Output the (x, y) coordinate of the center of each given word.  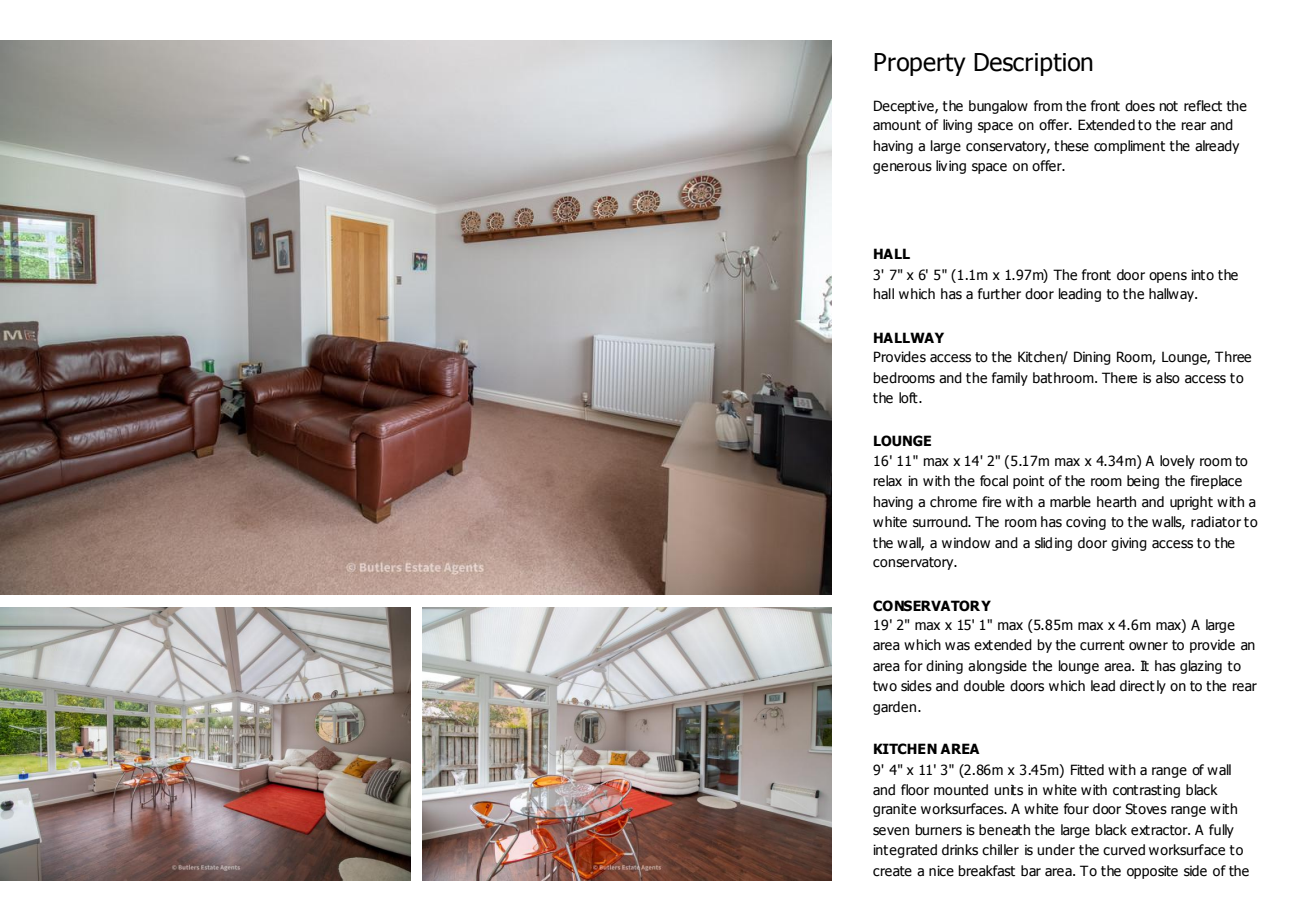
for (913, 666)
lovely (1177, 462)
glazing (1201, 667)
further (999, 294)
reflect (1203, 106)
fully (1221, 831)
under (1056, 850)
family (1010, 379)
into (1202, 275)
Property (920, 64)
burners (938, 830)
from (1048, 106)
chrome (953, 502)
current (1102, 645)
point (1028, 482)
